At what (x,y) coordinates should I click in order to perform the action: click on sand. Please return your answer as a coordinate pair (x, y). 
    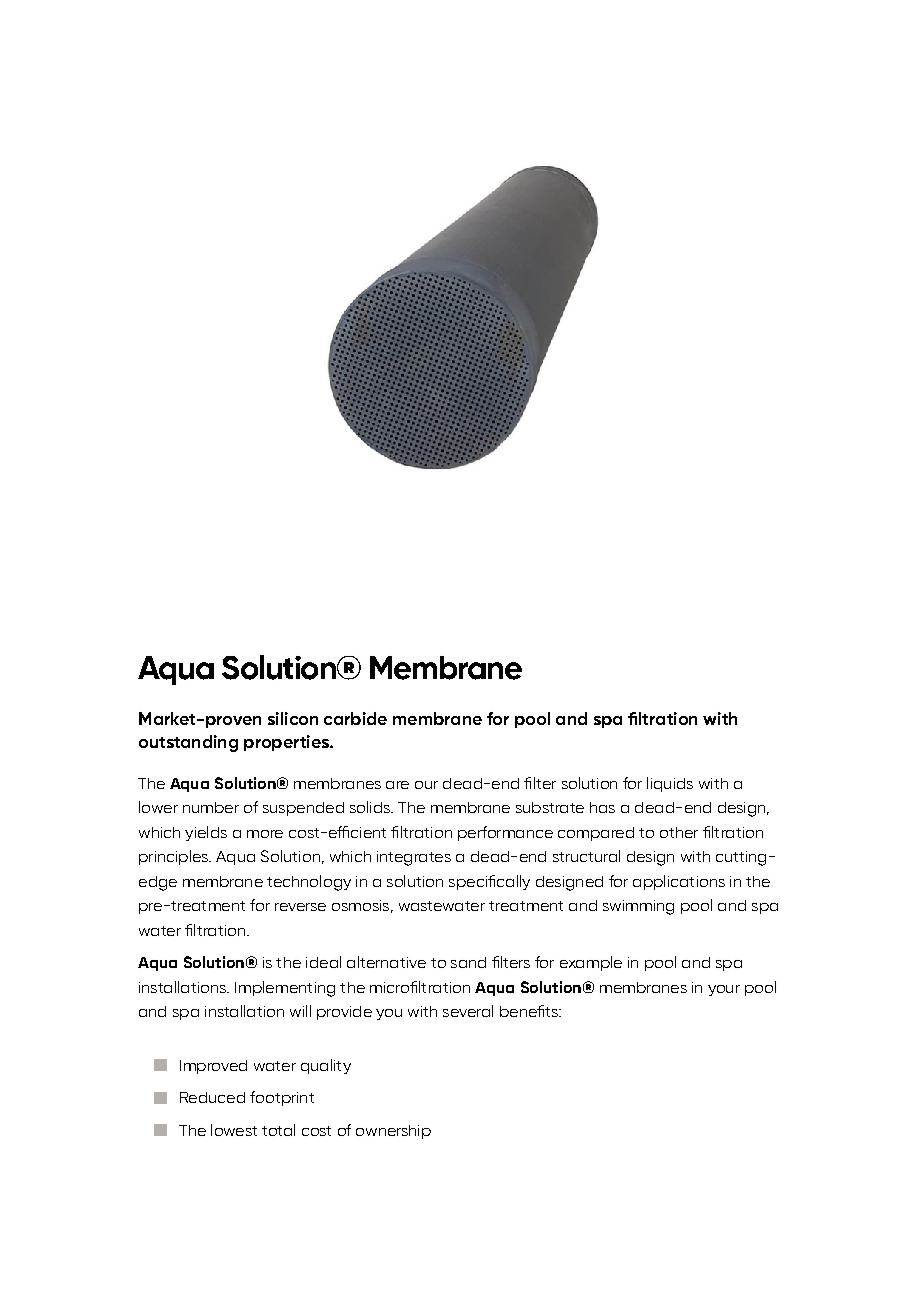
    Looking at the image, I should click on (468, 962).
